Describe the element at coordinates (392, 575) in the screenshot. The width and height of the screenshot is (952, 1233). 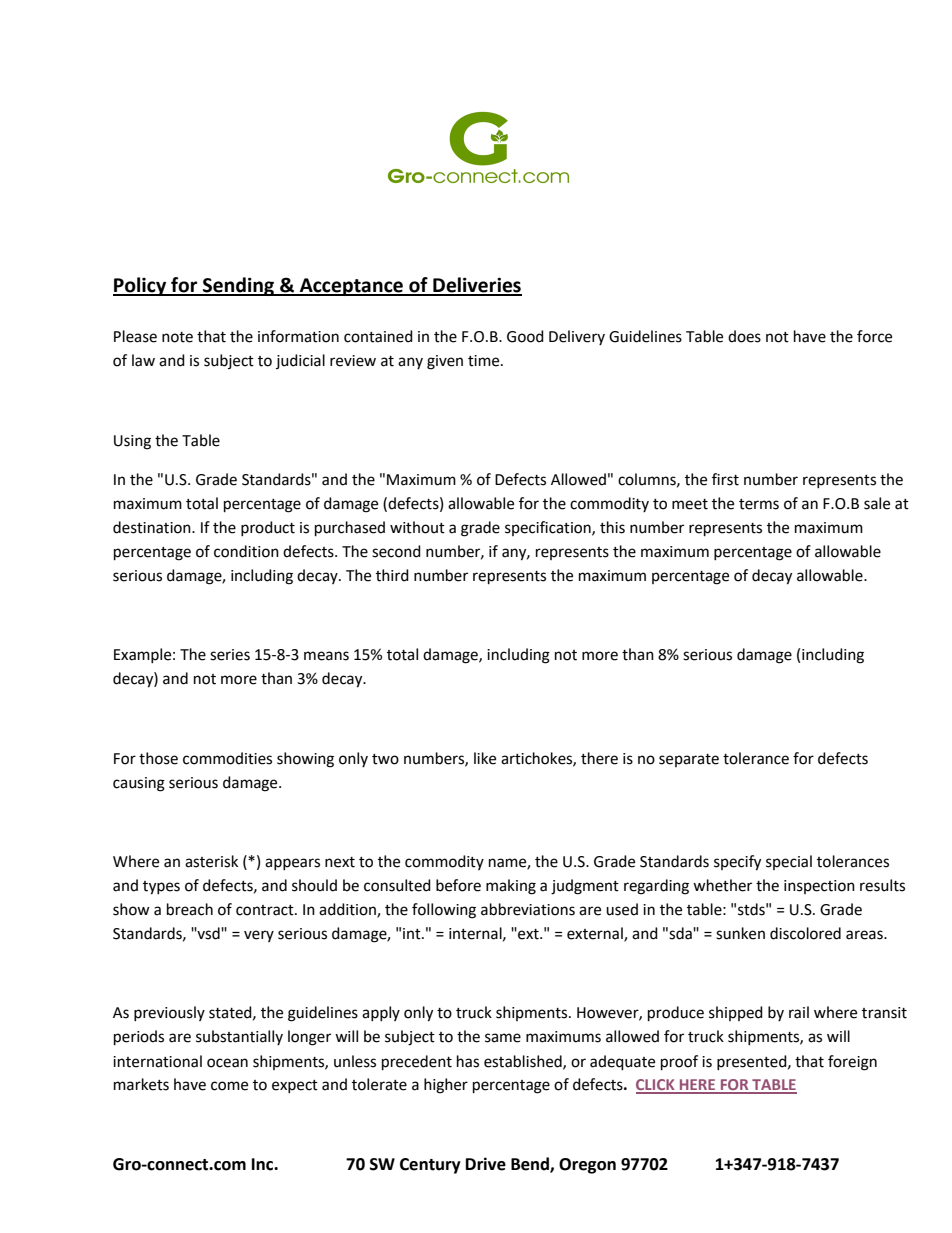
I see `third` at that location.
